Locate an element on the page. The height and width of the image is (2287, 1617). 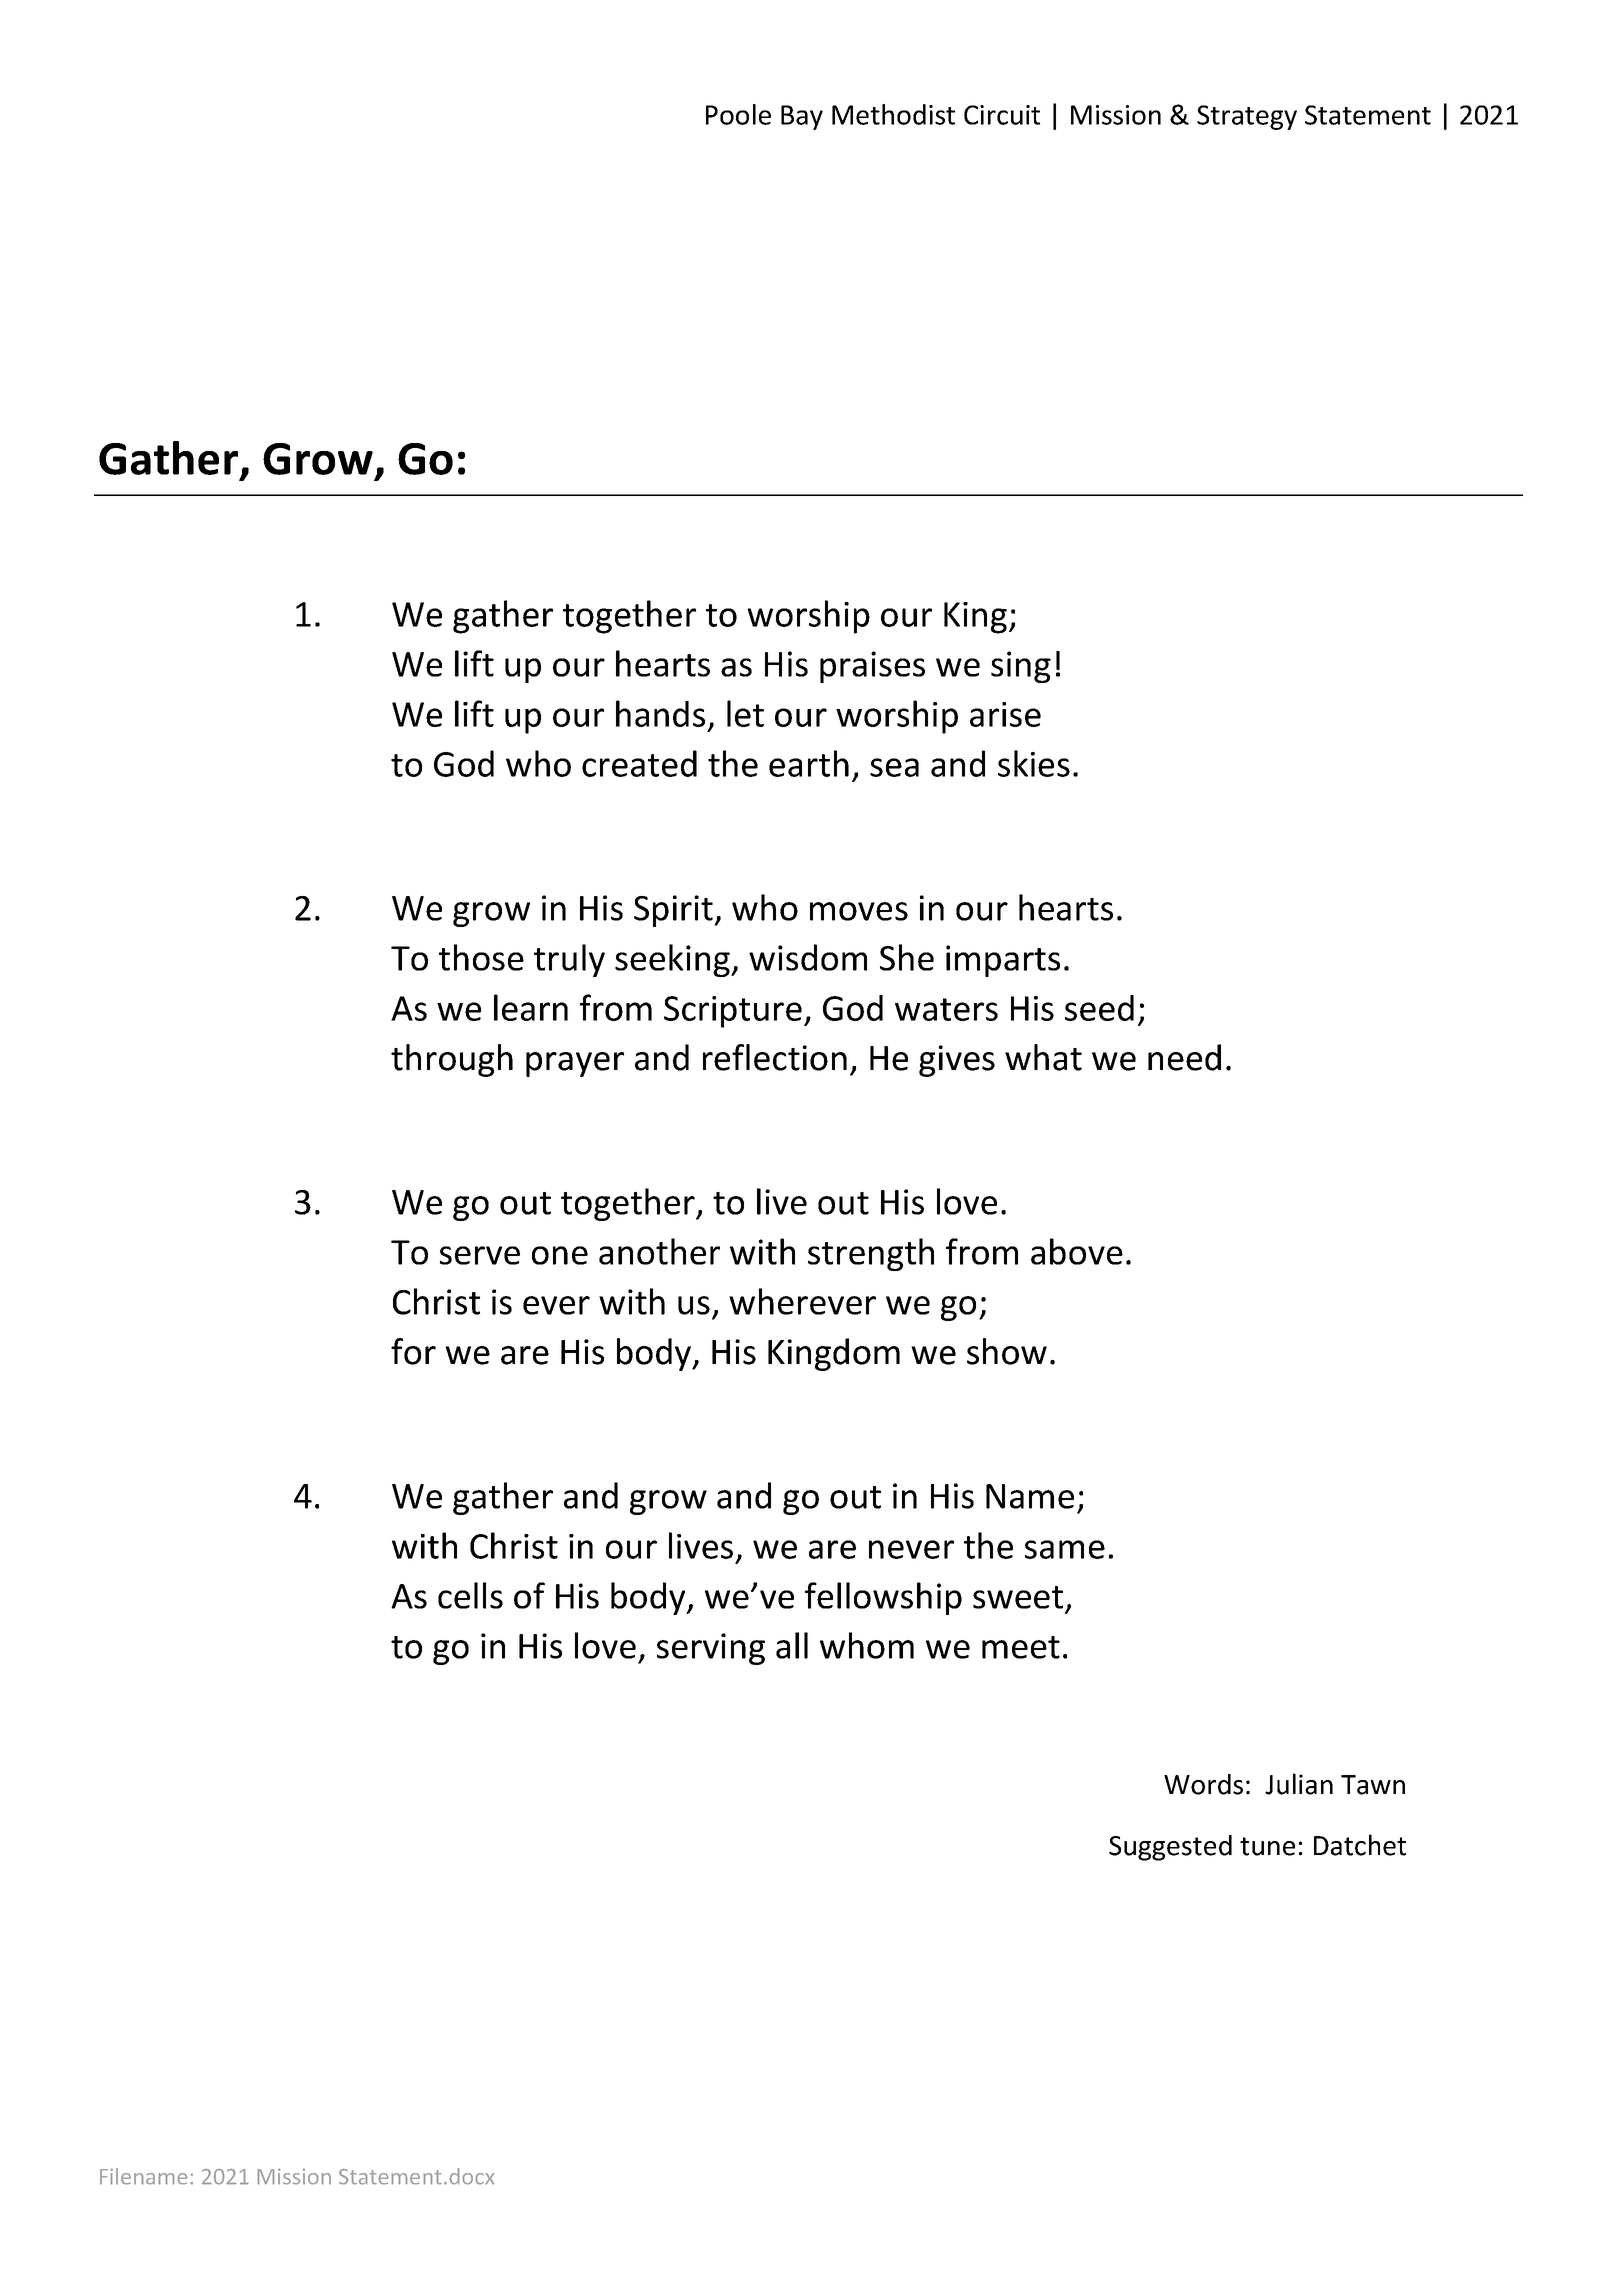
Methodist is located at coordinates (893, 114).
